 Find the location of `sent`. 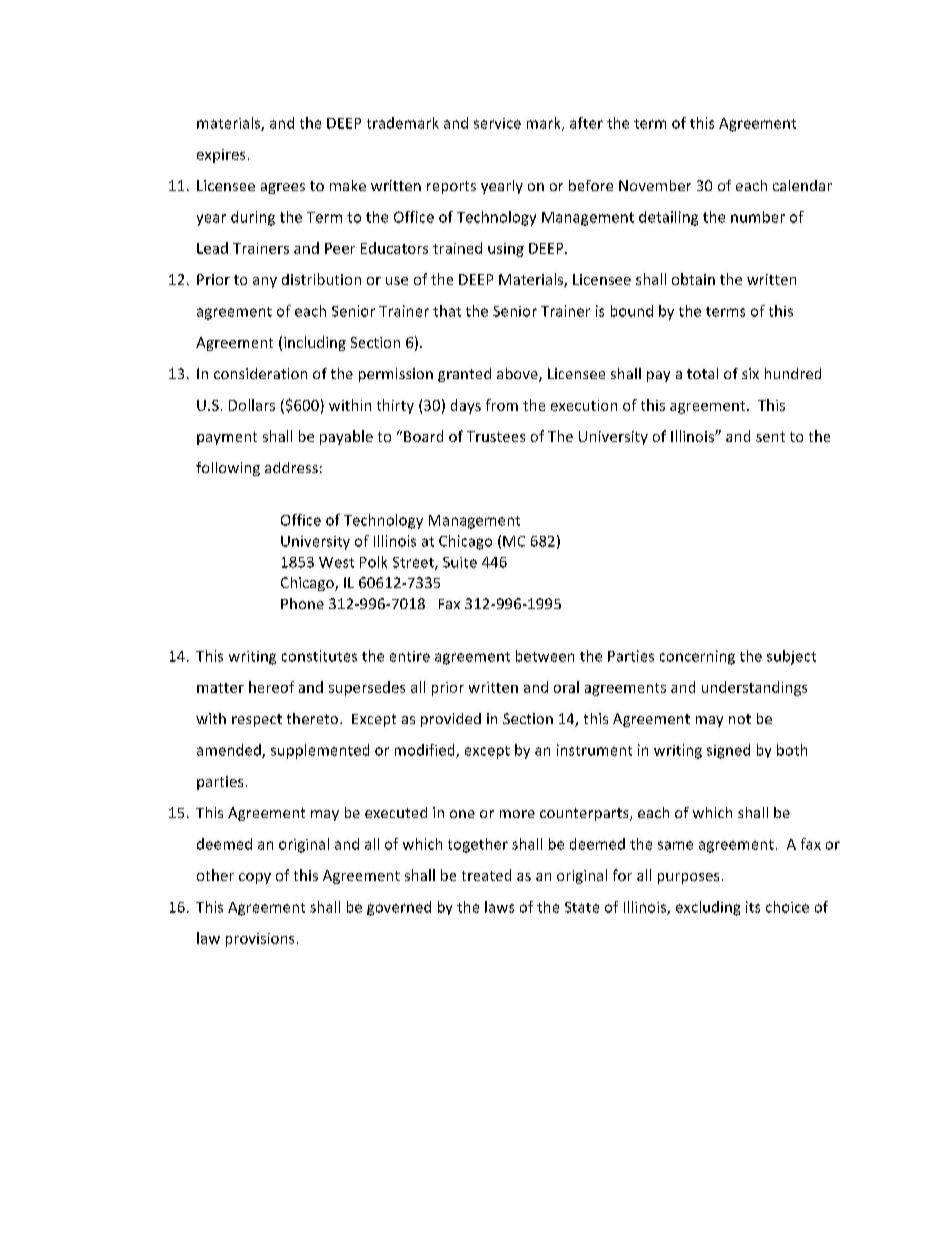

sent is located at coordinates (770, 437).
